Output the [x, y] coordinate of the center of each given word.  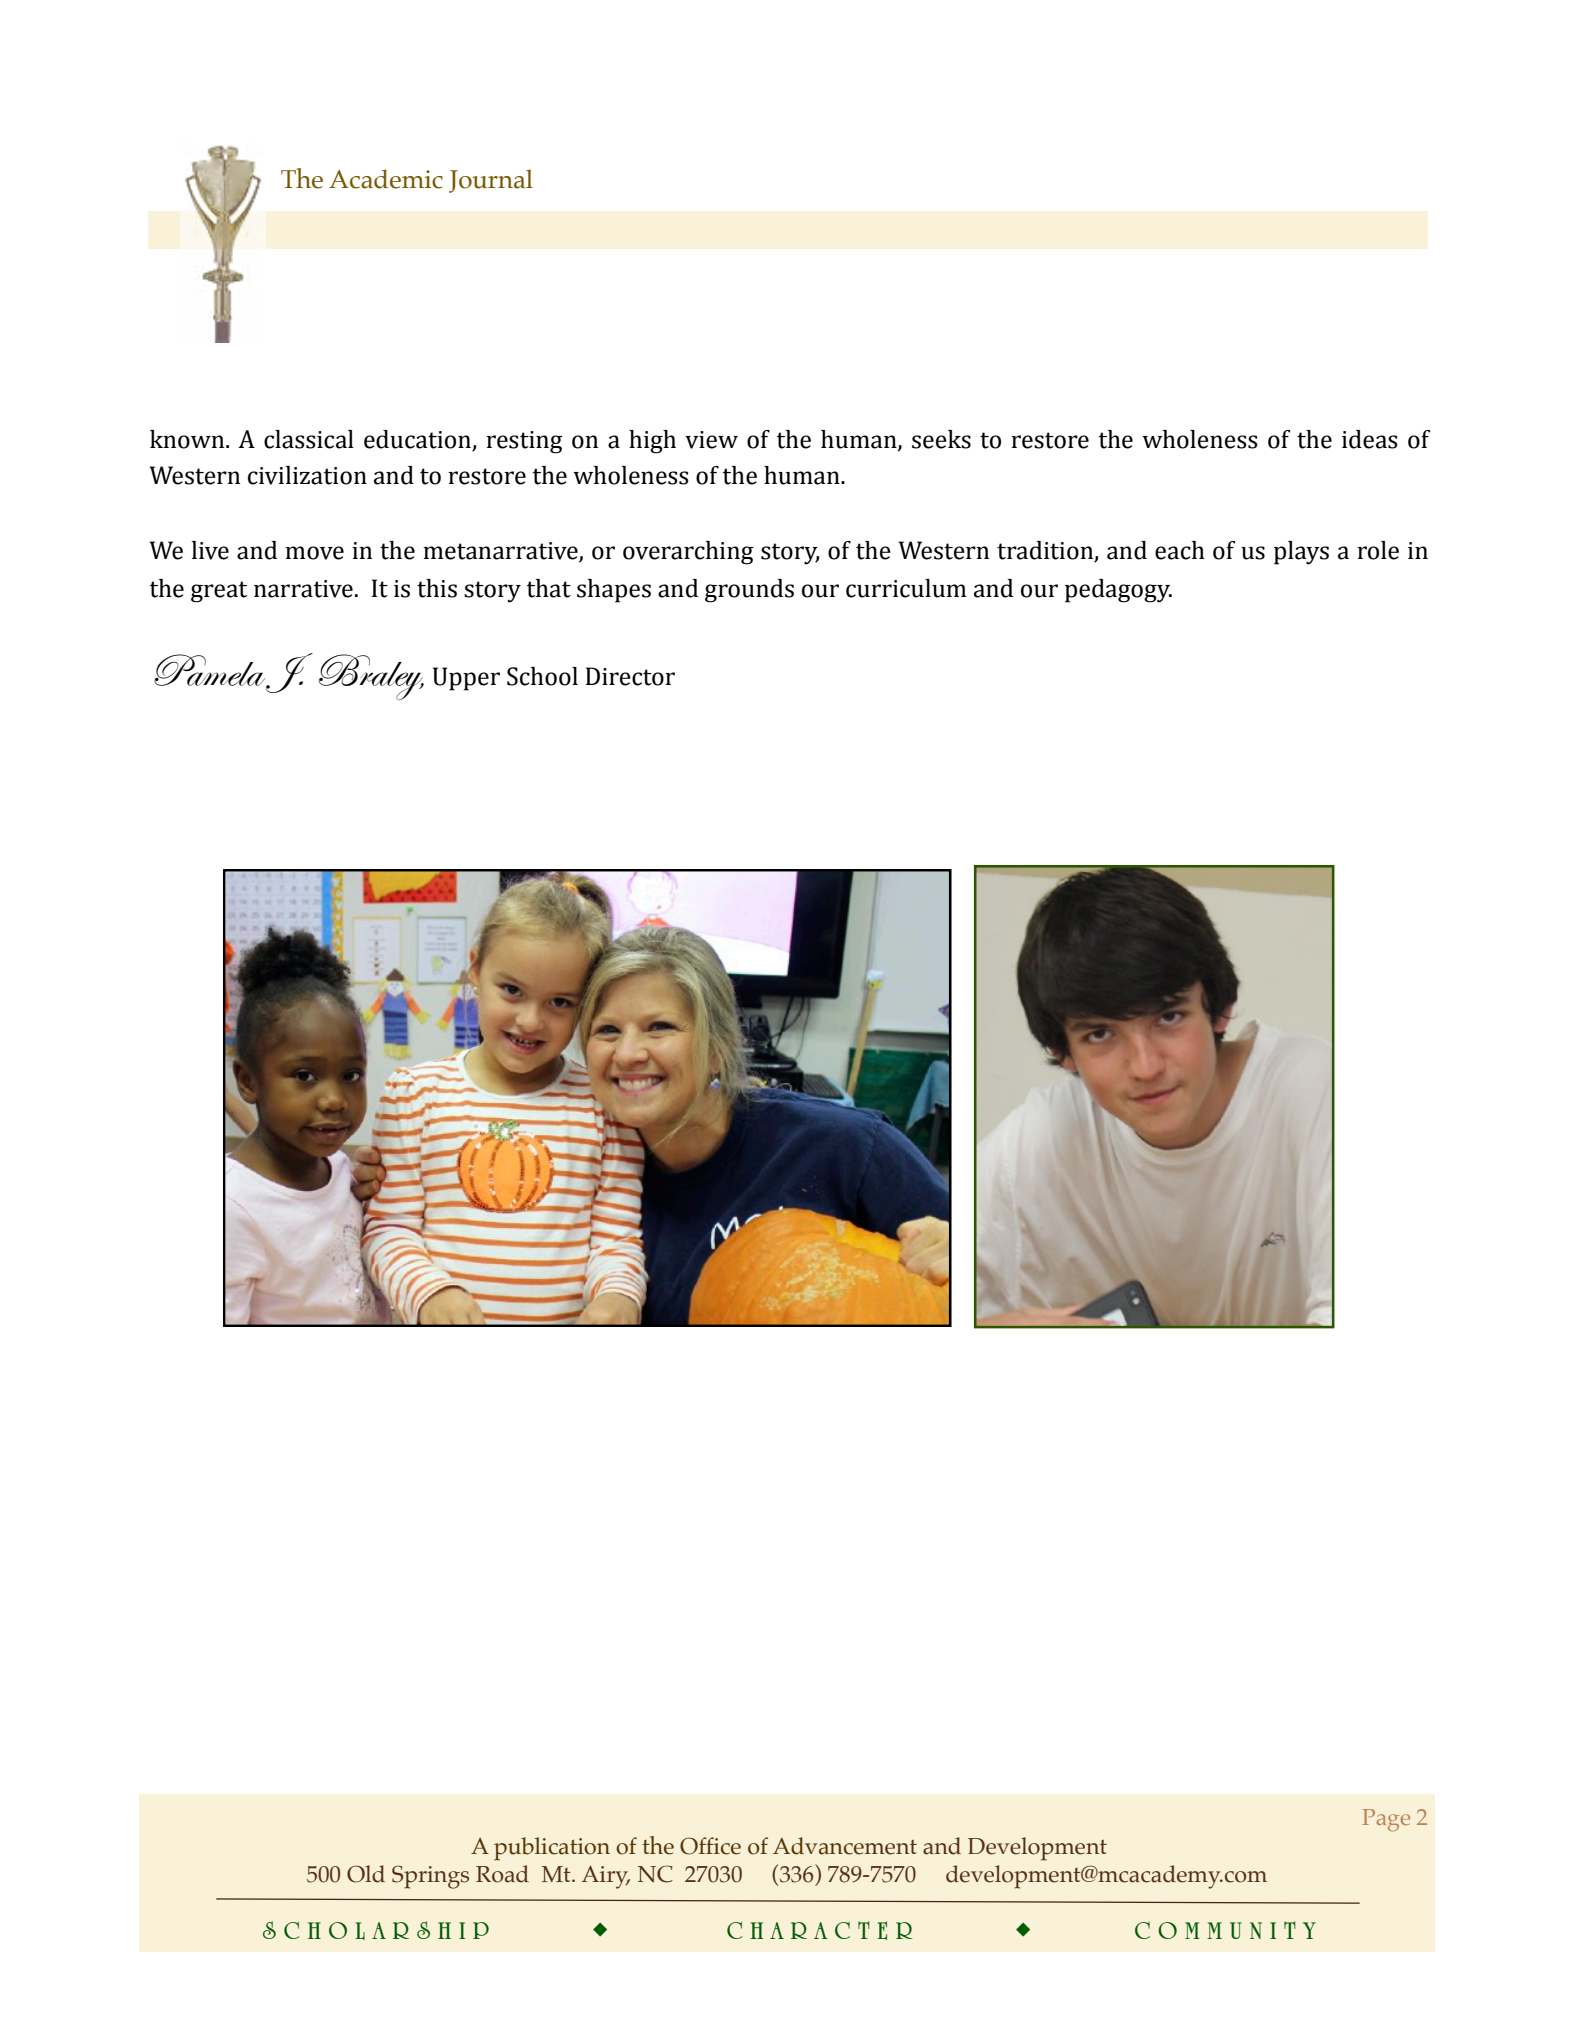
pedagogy [1118, 591]
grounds [749, 591]
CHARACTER [819, 1930]
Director [630, 676]
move [314, 553]
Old [366, 1874]
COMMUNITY [1225, 1930]
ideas [1370, 439]
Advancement [845, 1846]
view [711, 440]
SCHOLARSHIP [376, 1930]
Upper [466, 679]
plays [1301, 553]
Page [1386, 1820]
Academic [386, 179]
